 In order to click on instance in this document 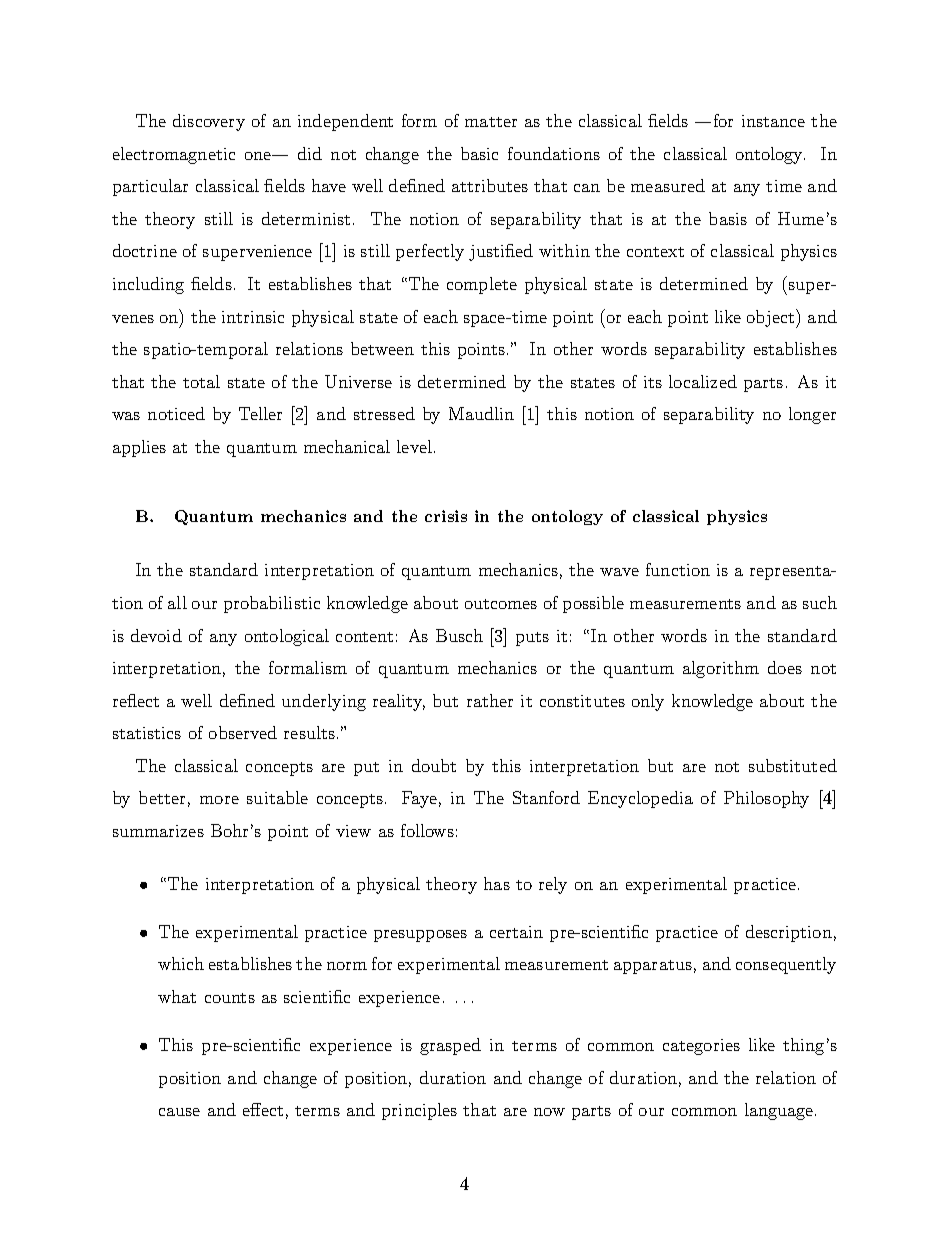, I will do `click(773, 121)`.
